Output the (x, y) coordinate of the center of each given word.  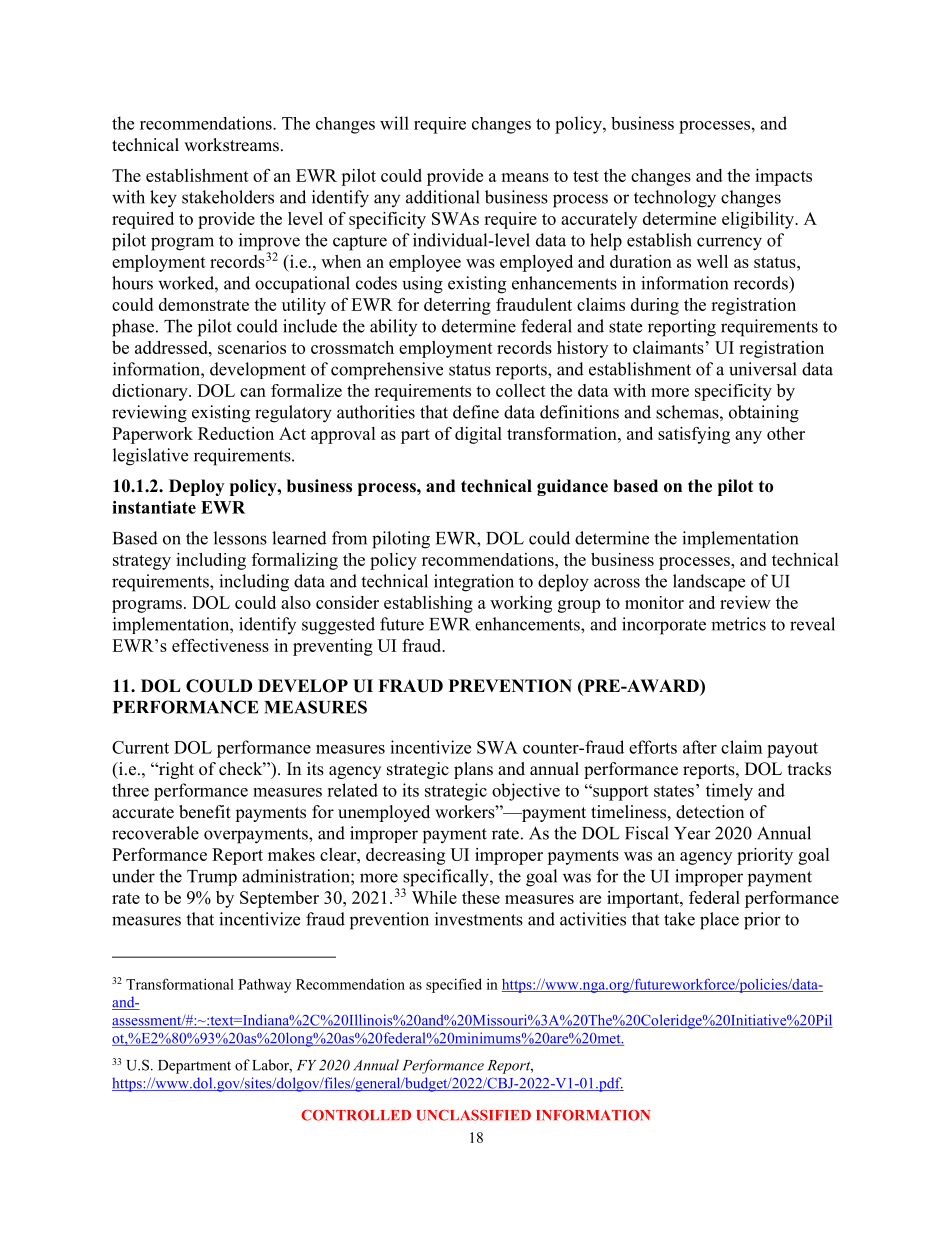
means (525, 177)
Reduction (236, 433)
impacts (783, 177)
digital (478, 435)
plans (473, 770)
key (163, 199)
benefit (205, 812)
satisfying (694, 435)
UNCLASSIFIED (473, 1115)
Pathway (264, 986)
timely (729, 792)
